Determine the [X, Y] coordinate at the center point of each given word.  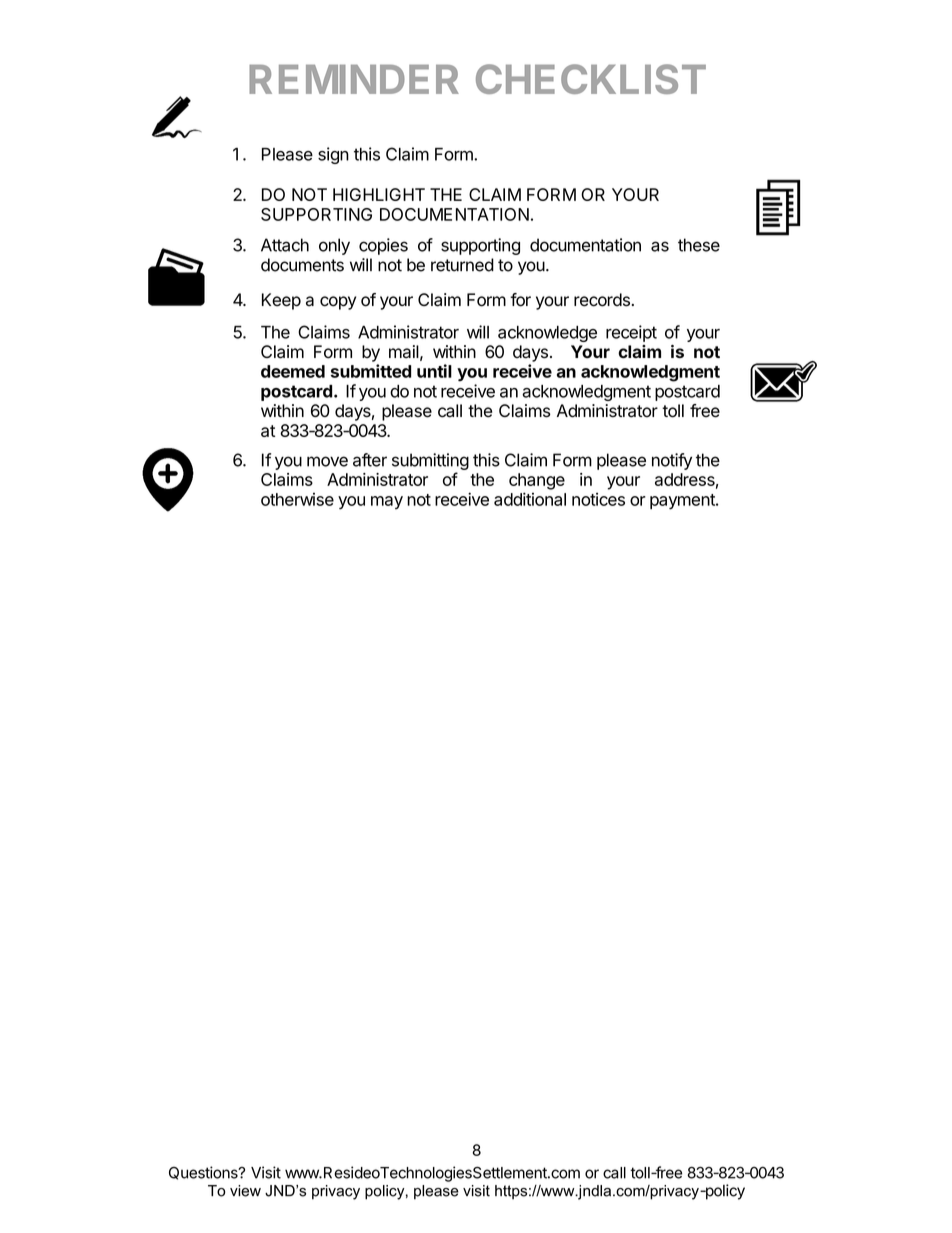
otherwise [297, 499]
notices [598, 499]
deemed [293, 371]
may [387, 503]
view [245, 1191]
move [327, 461]
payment [683, 502]
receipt [631, 333]
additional [530, 499]
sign [333, 155]
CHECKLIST [591, 79]
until [434, 371]
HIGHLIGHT [379, 194]
